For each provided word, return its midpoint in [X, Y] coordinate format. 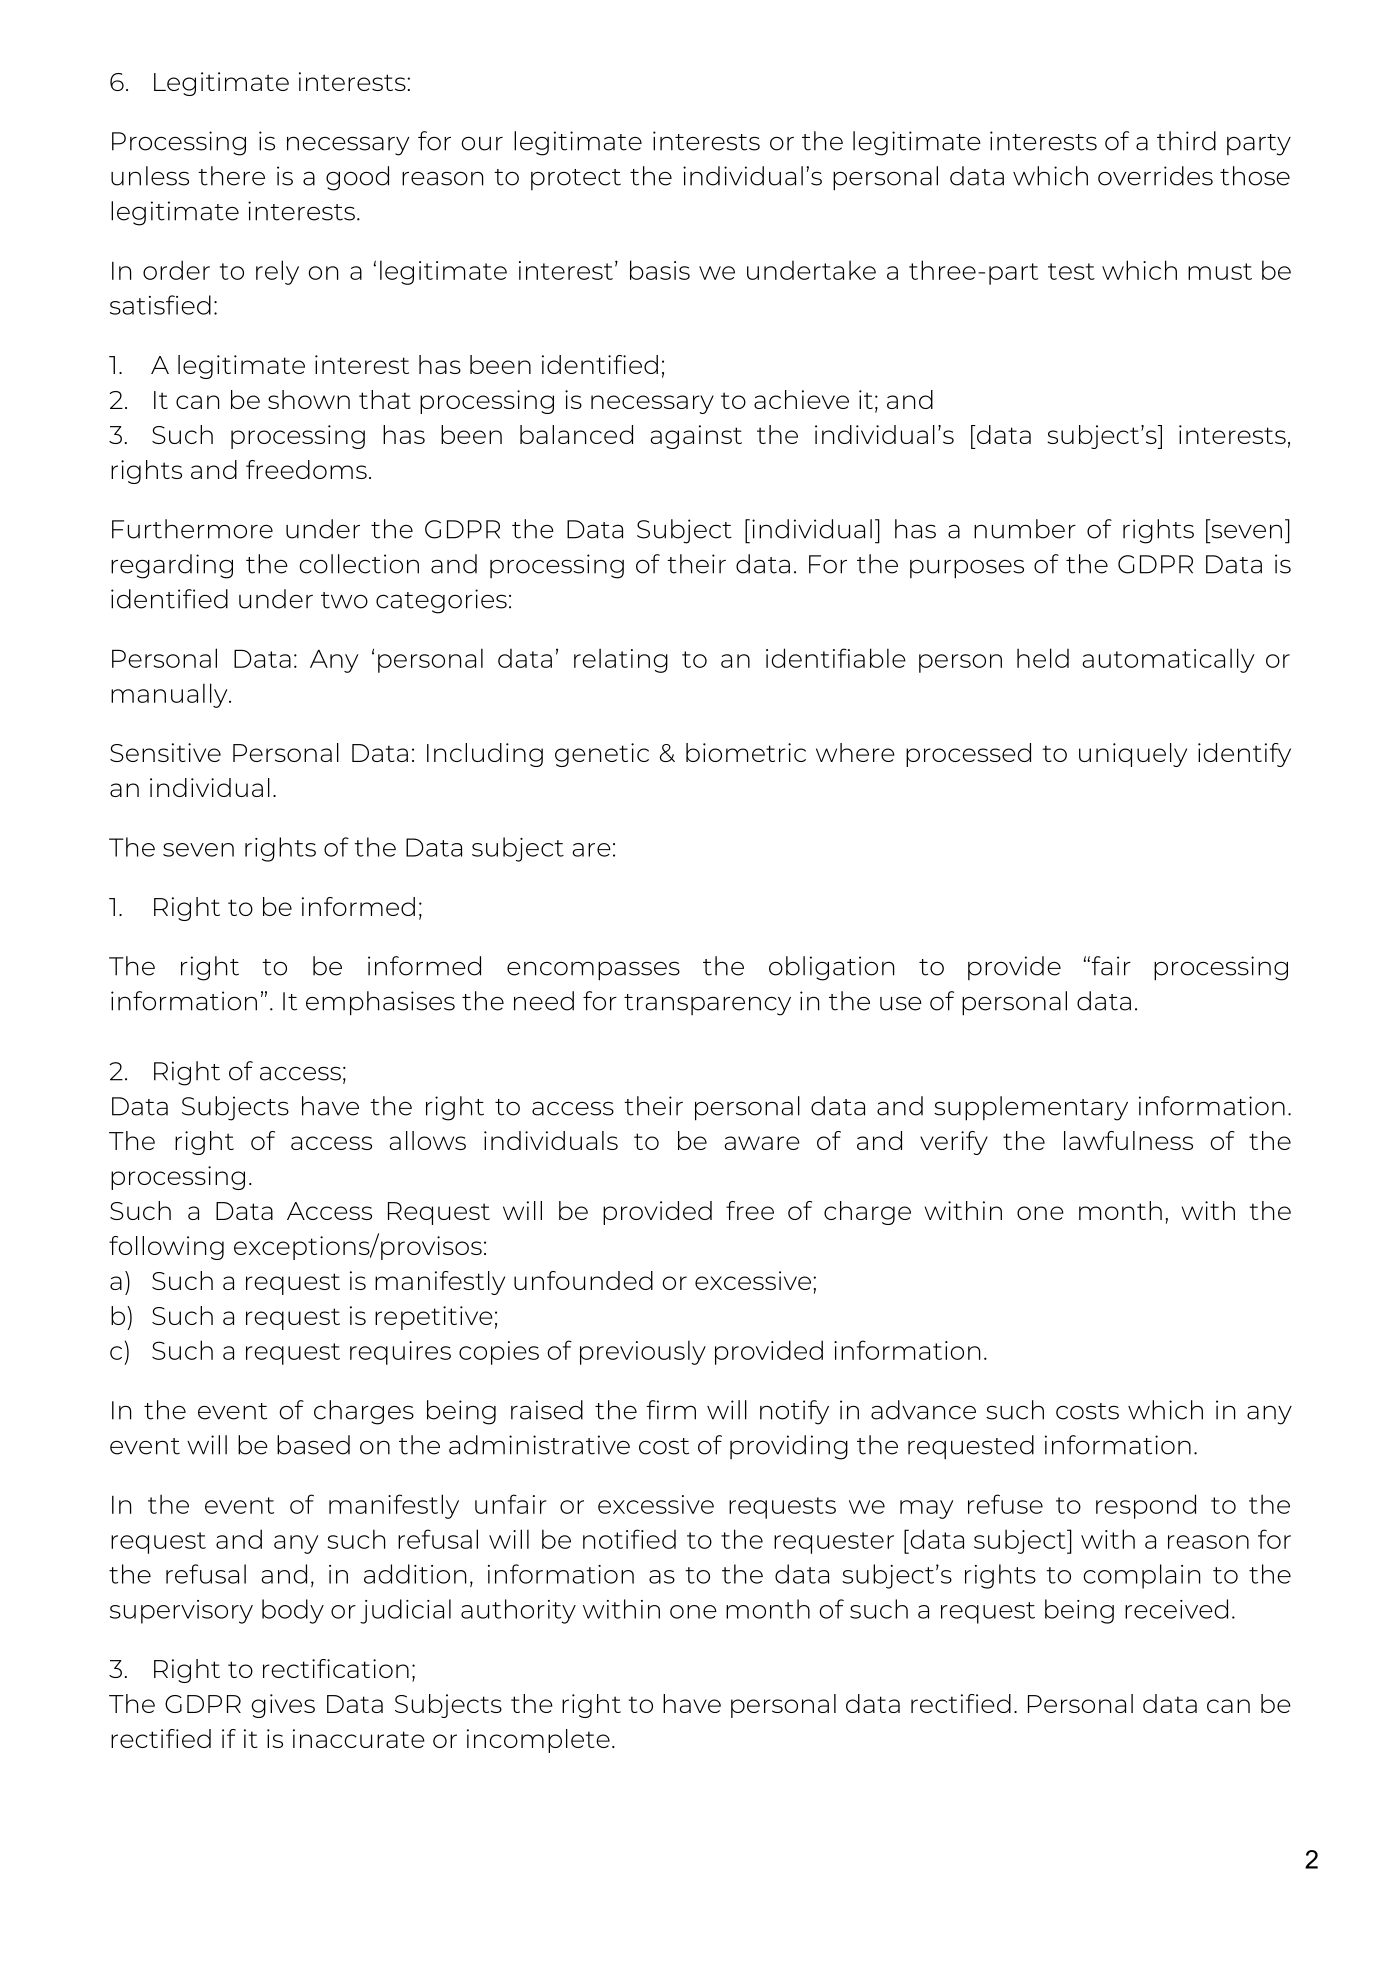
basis [660, 270]
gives [283, 1706]
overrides [1155, 176]
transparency [707, 1005]
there [231, 176]
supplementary [1031, 1108]
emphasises [380, 1003]
